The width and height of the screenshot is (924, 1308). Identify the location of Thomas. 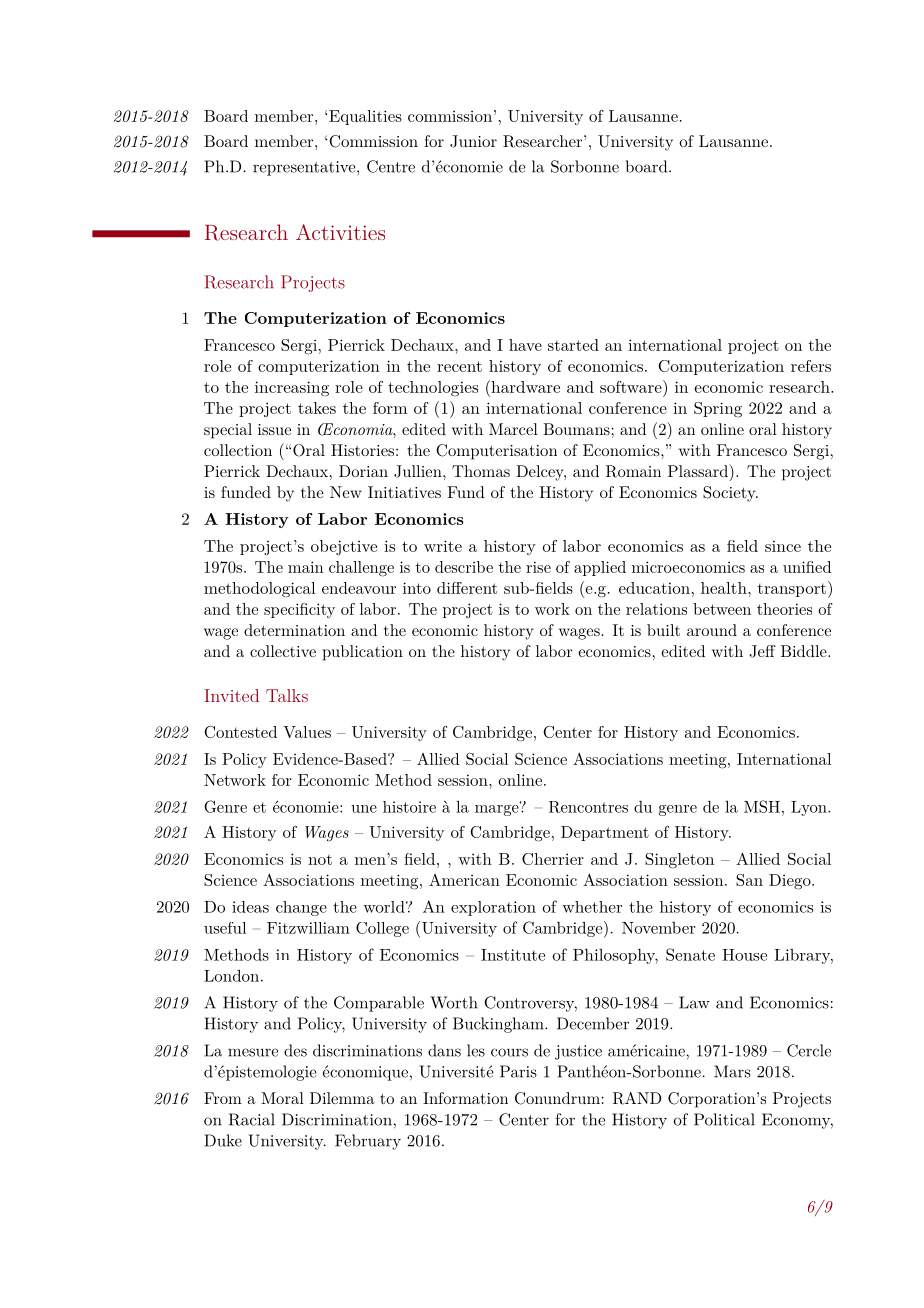
(481, 471).
